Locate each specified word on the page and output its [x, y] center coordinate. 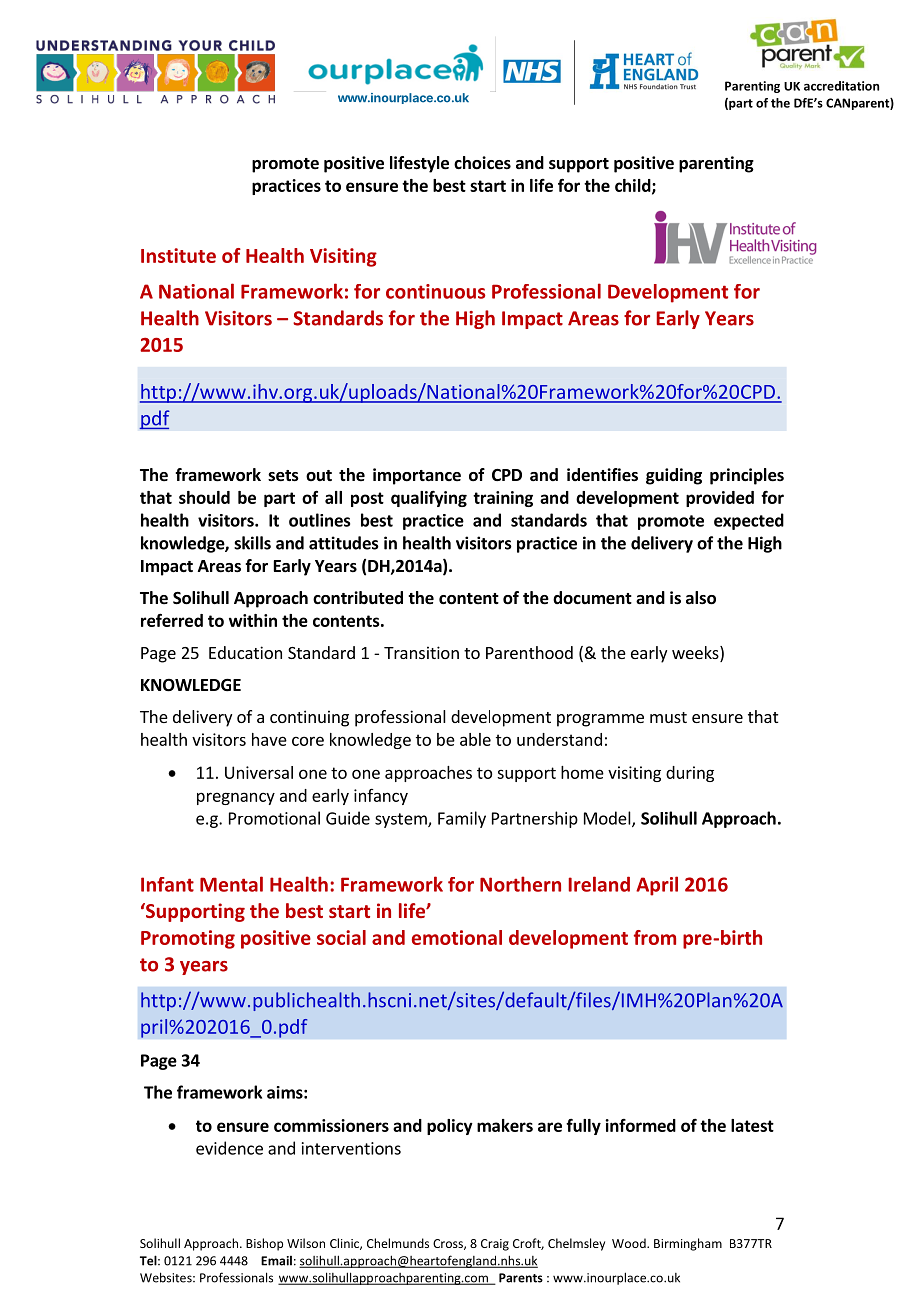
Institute [178, 255]
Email [276, 1261]
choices [482, 163]
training [503, 499]
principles [747, 476]
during [690, 774]
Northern [520, 884]
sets [283, 476]
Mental [231, 884]
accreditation [841, 86]
